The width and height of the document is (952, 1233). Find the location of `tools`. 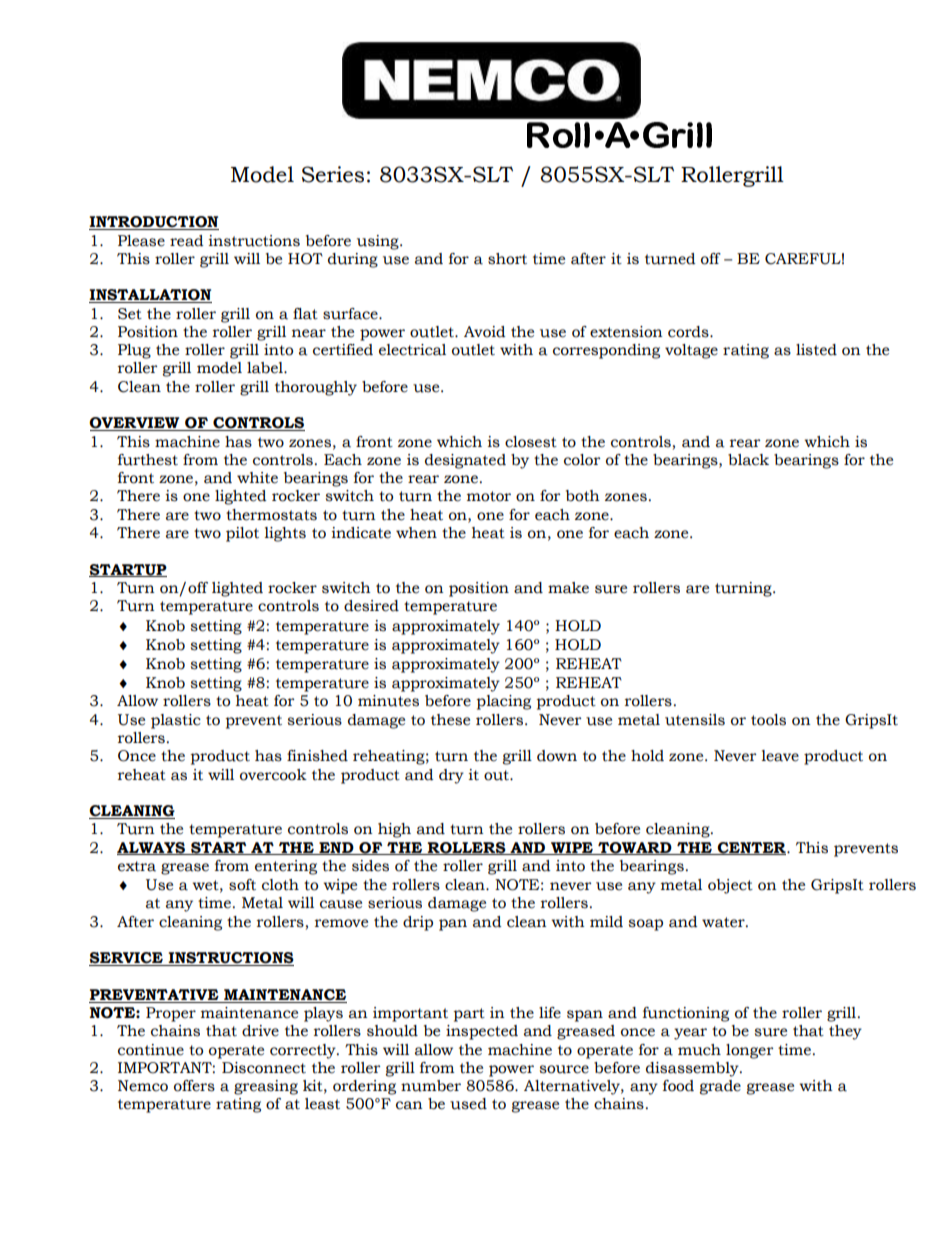

tools is located at coordinates (768, 720).
